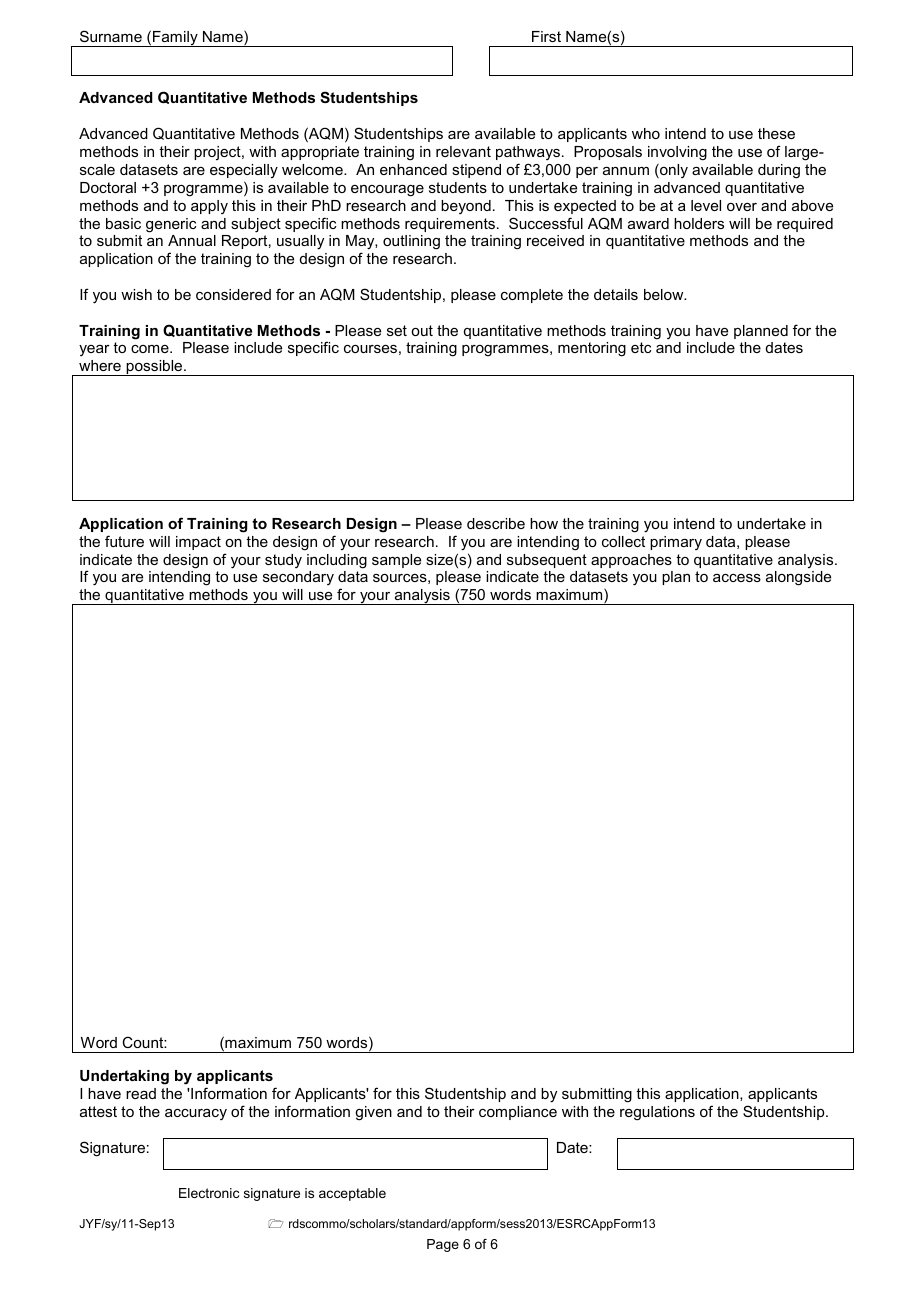 The height and width of the document is (1308, 924). What do you see at coordinates (463, 151) in the document?
I see `relevant` at bounding box center [463, 151].
